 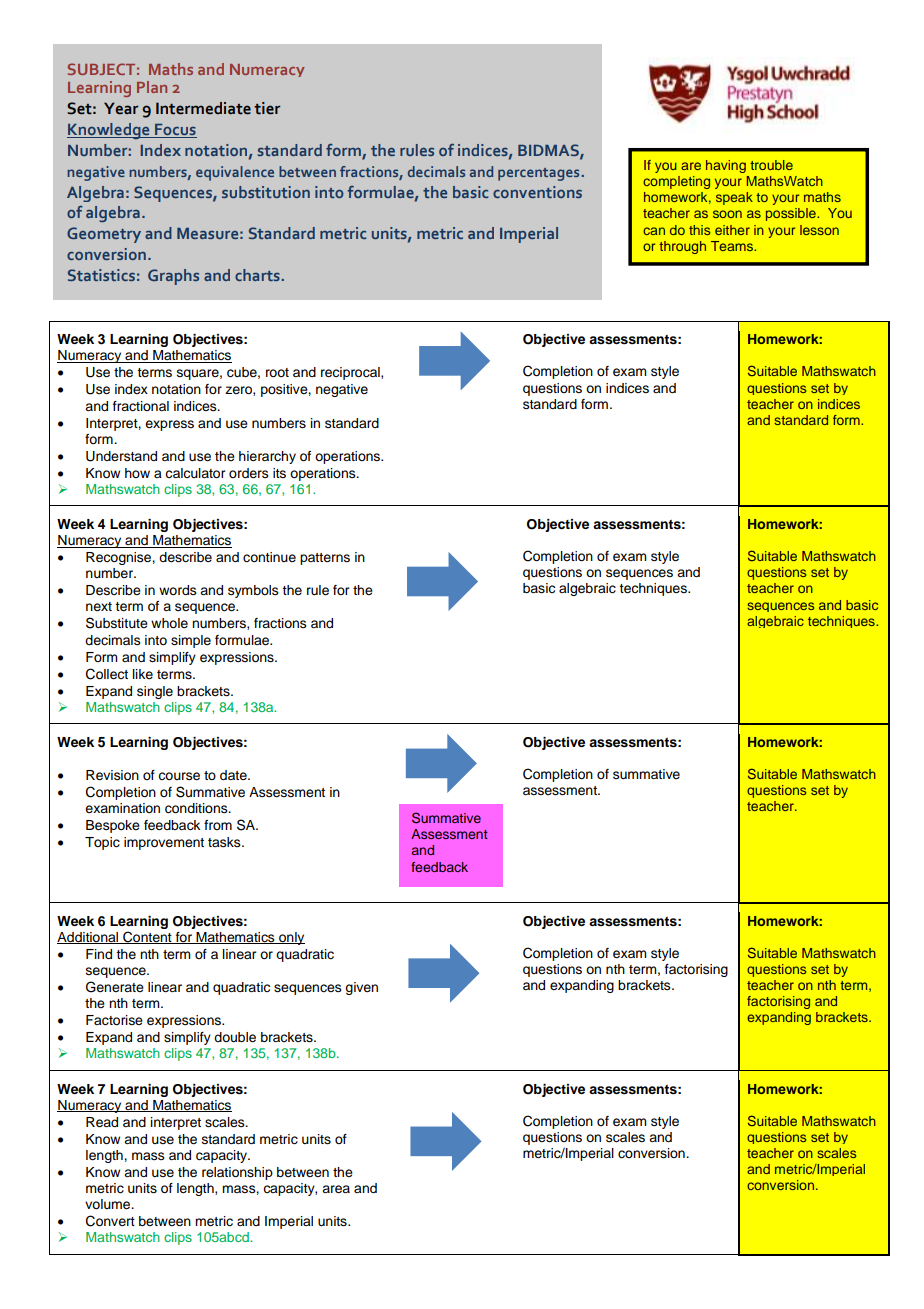 What do you see at coordinates (537, 192) in the image?
I see `conventions` at bounding box center [537, 192].
